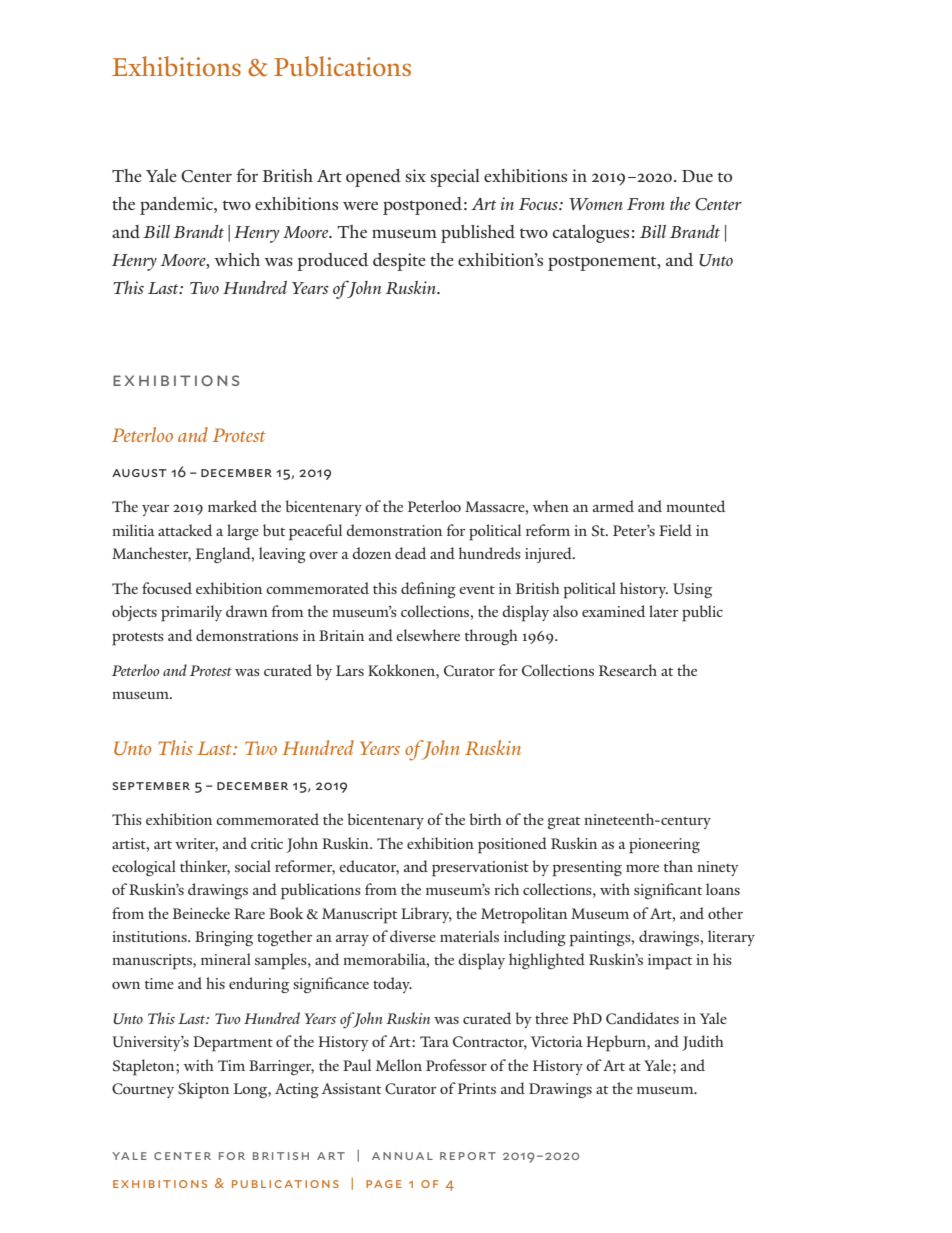 The image size is (952, 1233). Describe the element at coordinates (664, 611) in the page. I see `later` at that location.
